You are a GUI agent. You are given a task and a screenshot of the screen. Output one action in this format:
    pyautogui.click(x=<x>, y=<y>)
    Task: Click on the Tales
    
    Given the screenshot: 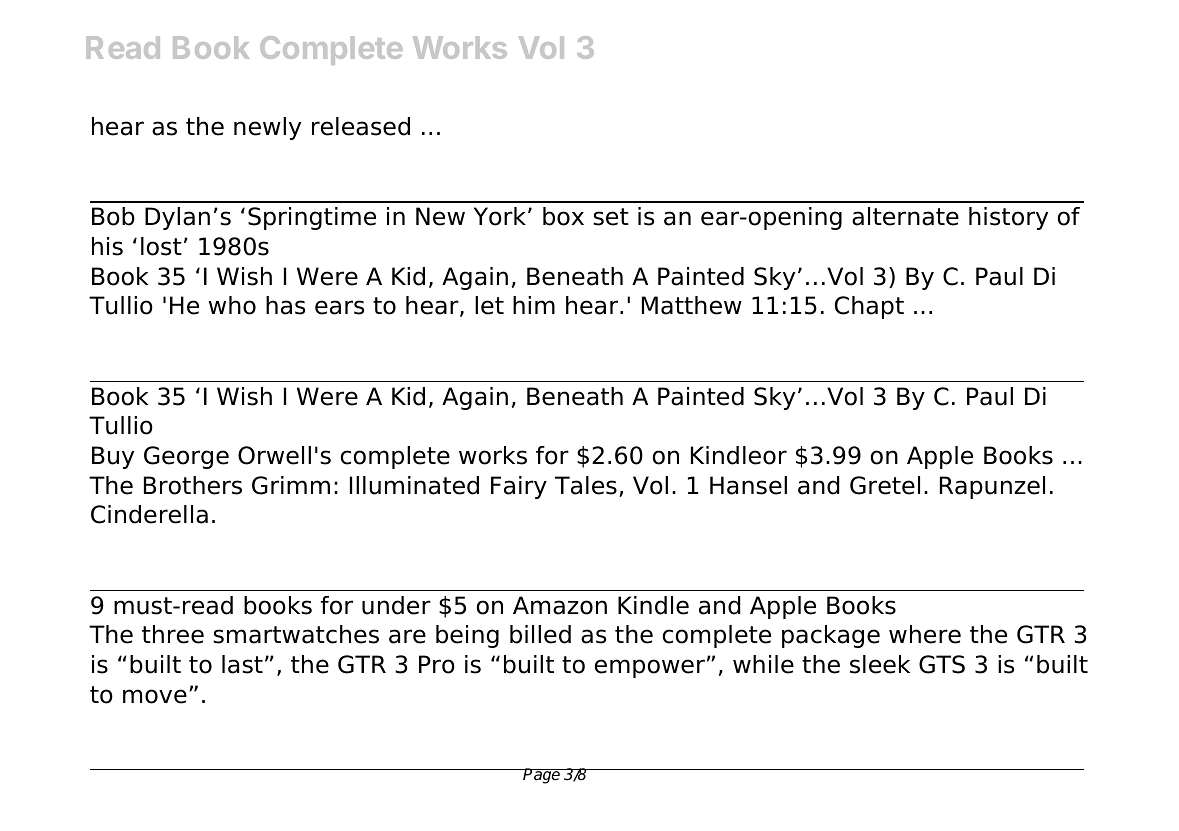 What is the action you would take?
    pyautogui.click(x=586, y=485)
